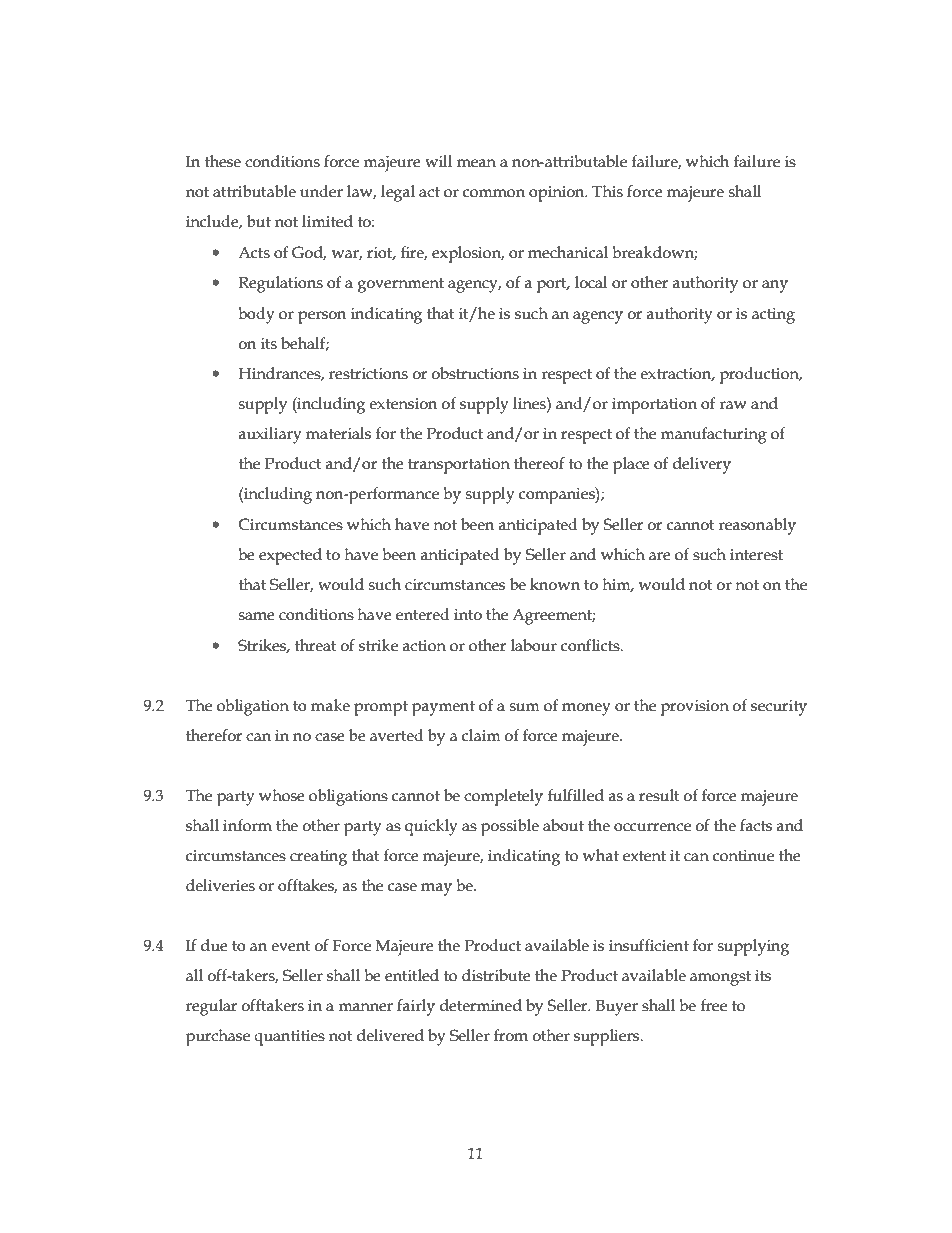 Image resolution: width=952 pixels, height=1233 pixels. Describe the element at coordinates (607, 191) in the screenshot. I see `This` at that location.
